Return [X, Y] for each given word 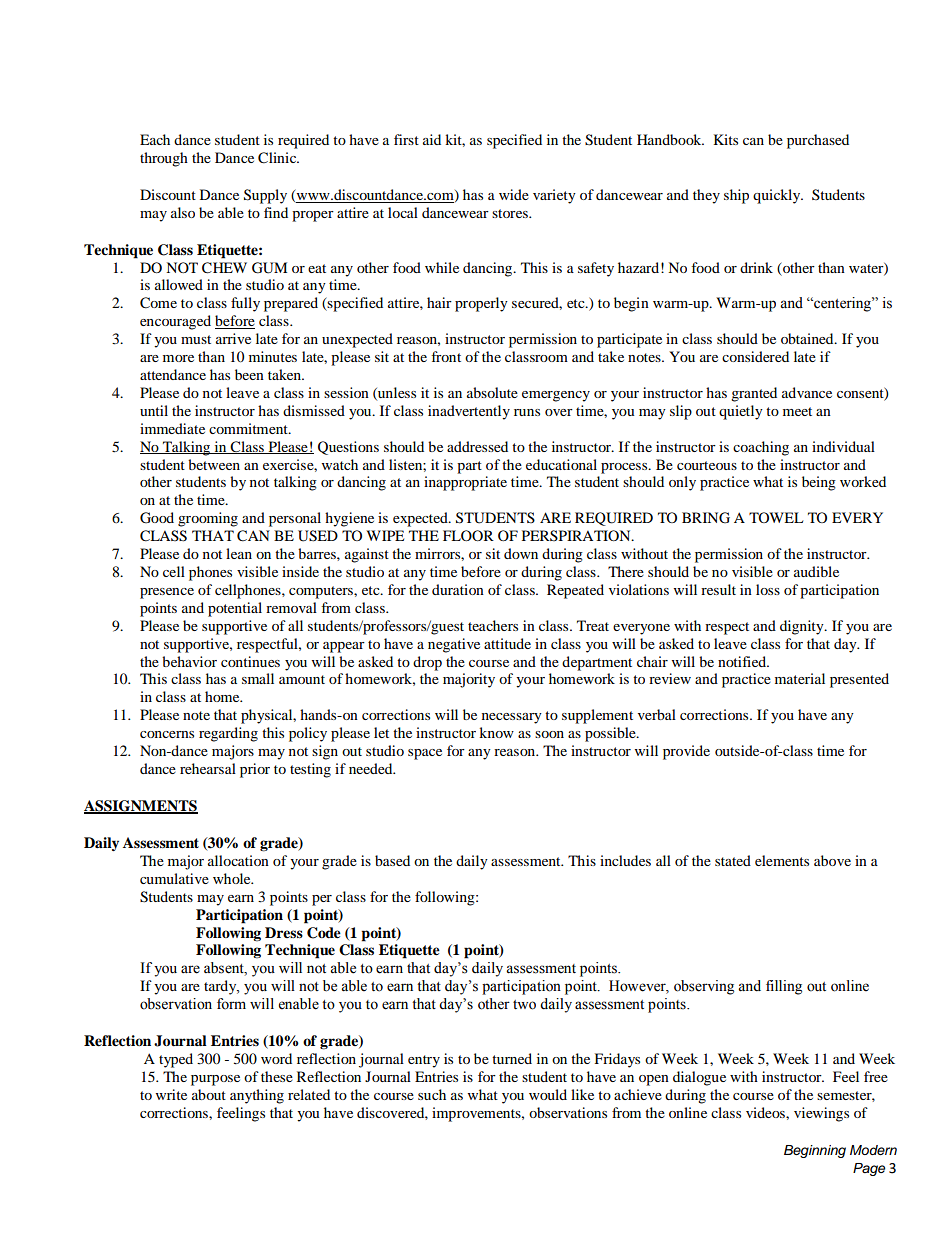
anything [257, 1096]
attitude [507, 643]
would [548, 1094]
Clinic [278, 158]
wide [514, 194]
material [800, 678]
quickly [778, 196]
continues [250, 661]
